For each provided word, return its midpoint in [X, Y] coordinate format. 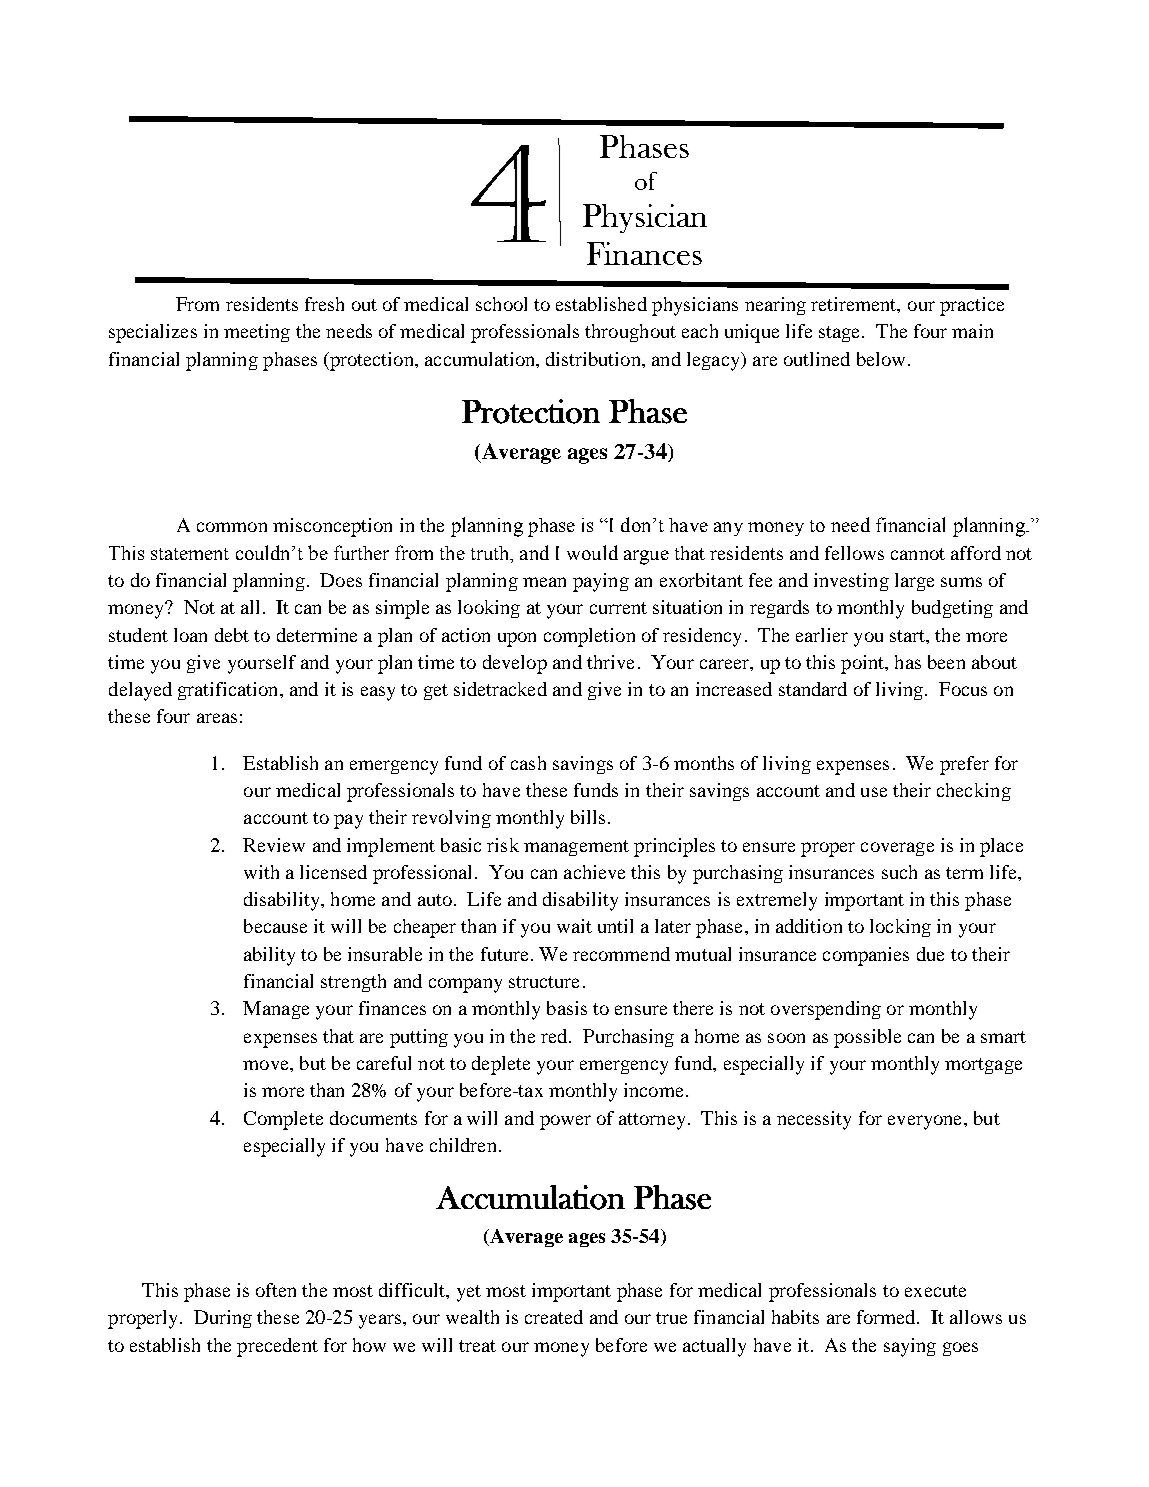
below [881, 359]
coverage [897, 849]
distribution [594, 359]
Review [274, 845]
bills [588, 817]
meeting [257, 333]
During [223, 1319]
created [554, 1317]
